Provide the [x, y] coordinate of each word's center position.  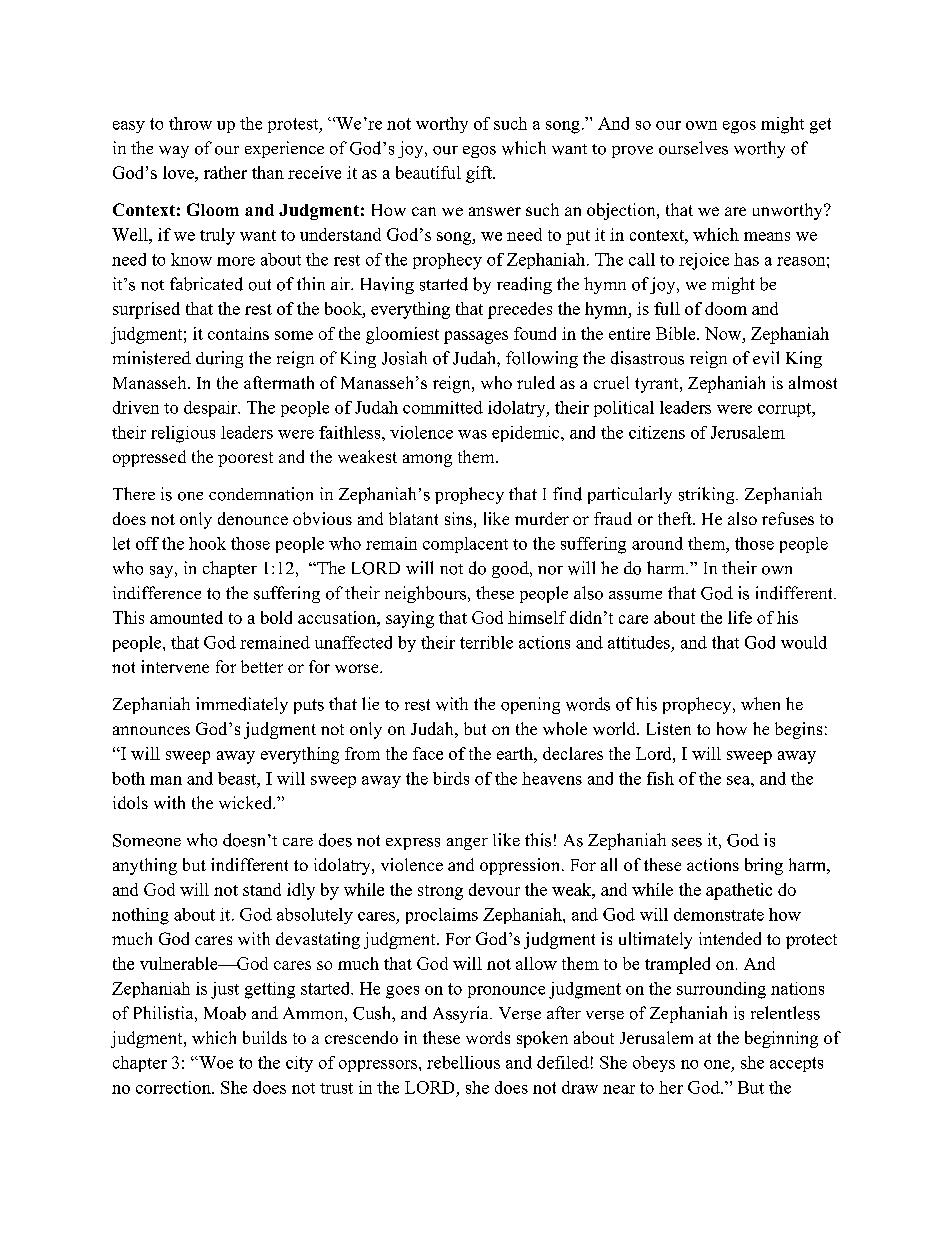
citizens [657, 432]
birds [451, 778]
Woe [215, 1062]
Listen [669, 728]
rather [225, 172]
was [472, 434]
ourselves [693, 148]
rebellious [463, 1062]
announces [151, 730]
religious [183, 434]
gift [480, 174]
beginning [781, 1039]
